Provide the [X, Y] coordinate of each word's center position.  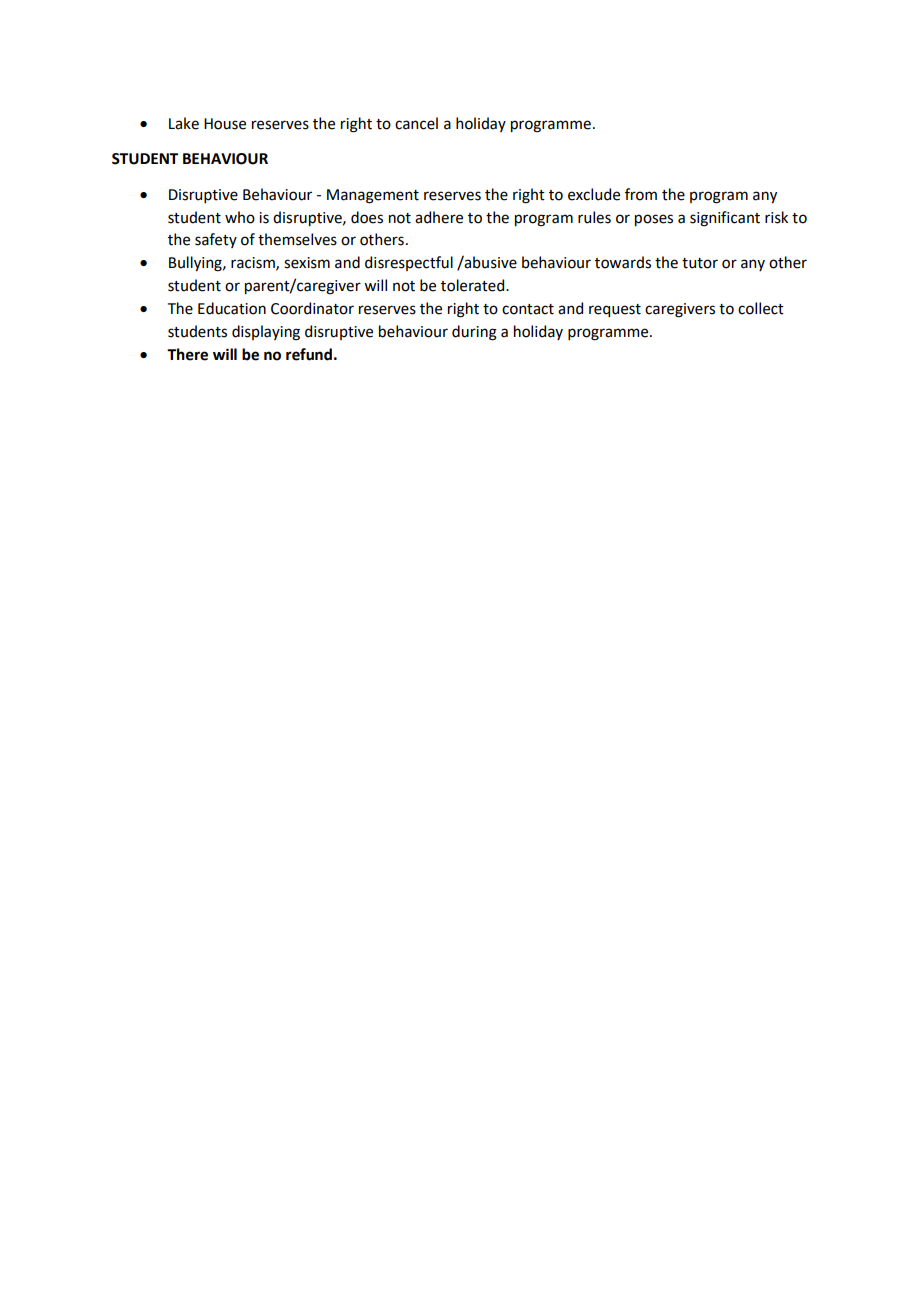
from [641, 194]
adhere [439, 217]
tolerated [474, 285]
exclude [594, 194]
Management [373, 196]
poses [654, 220]
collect [761, 308]
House [225, 124]
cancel [416, 123]
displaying [266, 333]
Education [232, 308]
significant [725, 219]
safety [216, 240]
